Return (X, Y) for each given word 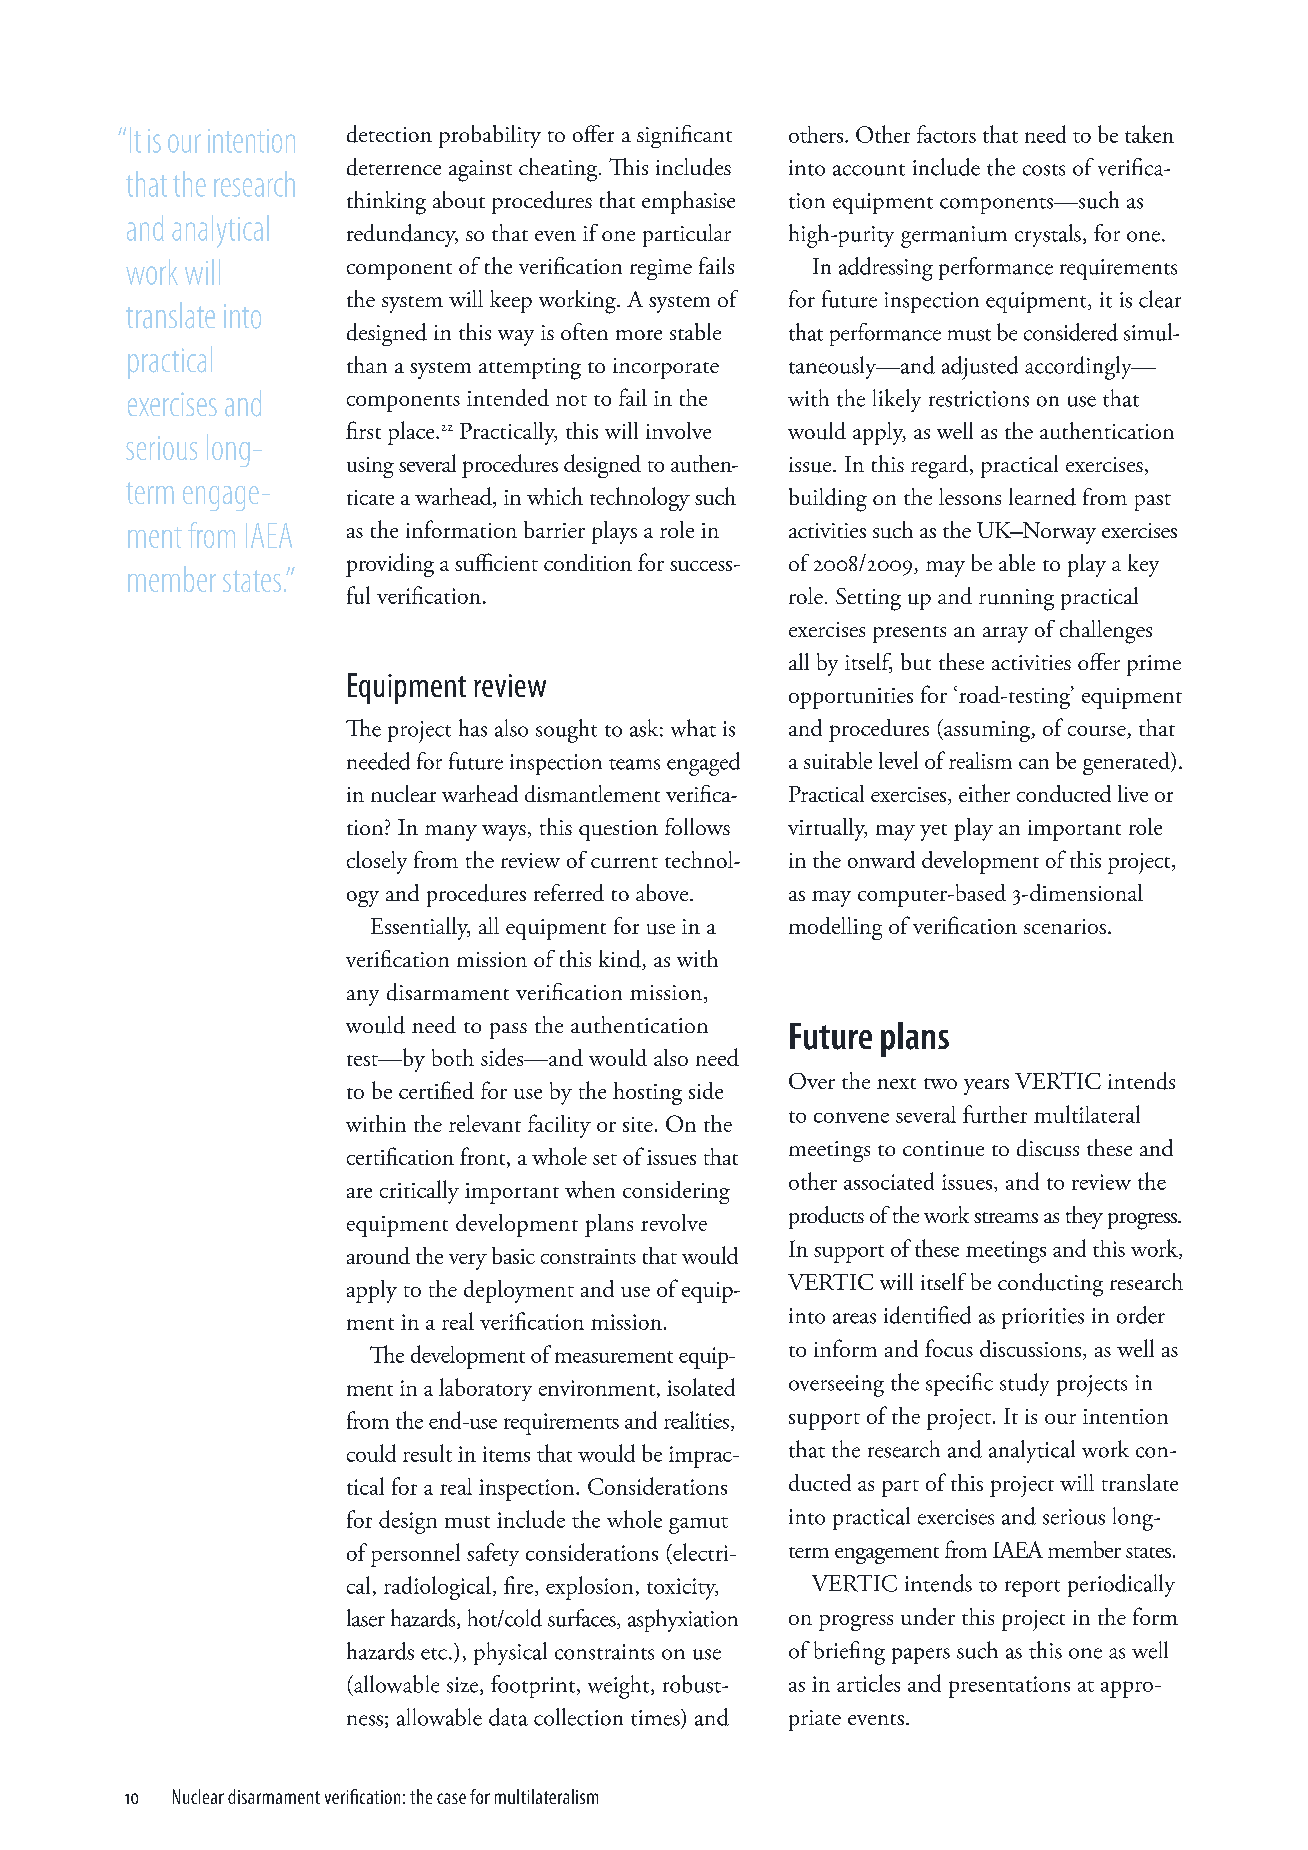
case (451, 1798)
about (459, 200)
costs (1044, 170)
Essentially (420, 928)
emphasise (688, 202)
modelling (835, 928)
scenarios (1065, 926)
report (1032, 1588)
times (656, 1717)
